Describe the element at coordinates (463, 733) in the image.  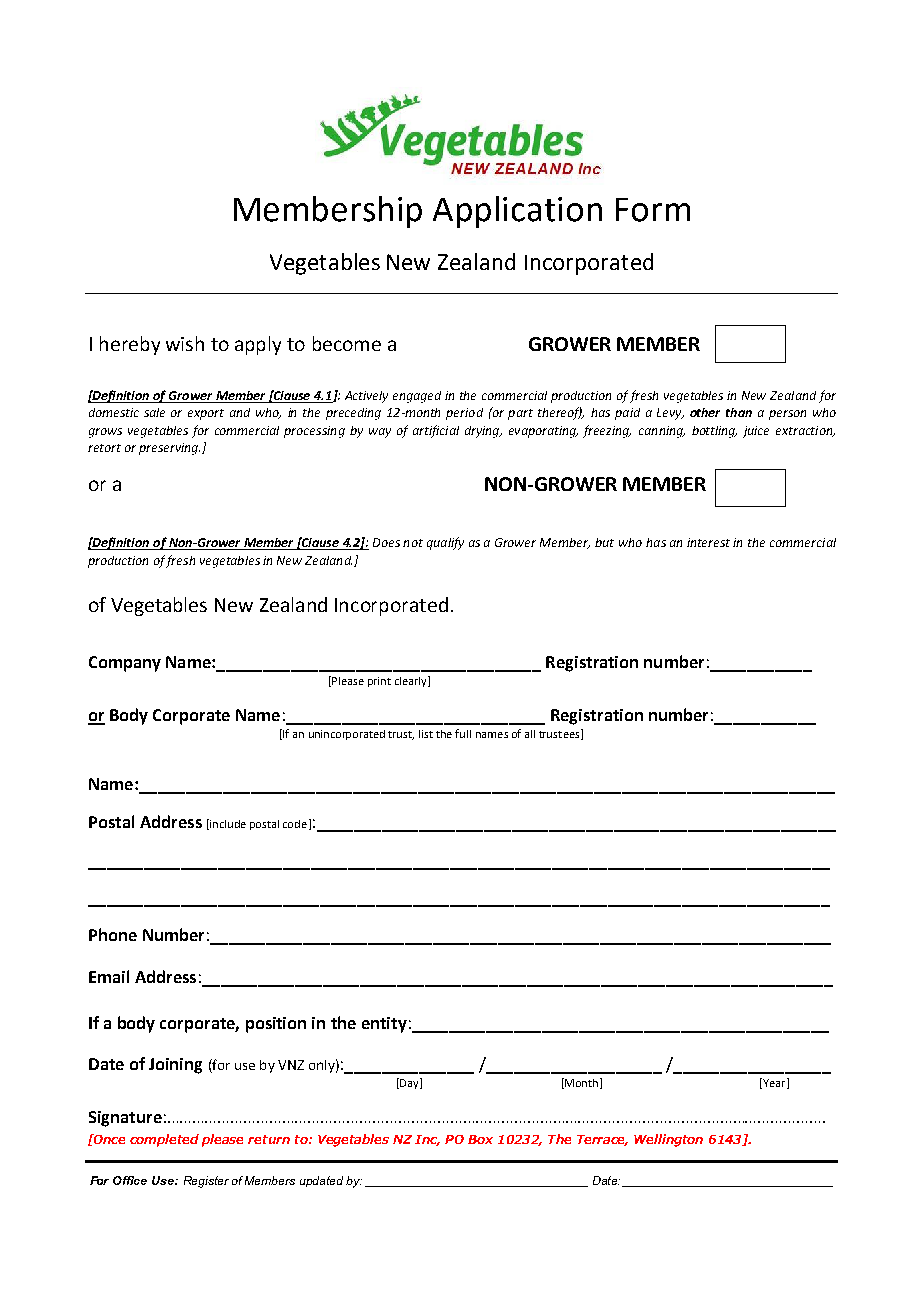
I see `full` at that location.
